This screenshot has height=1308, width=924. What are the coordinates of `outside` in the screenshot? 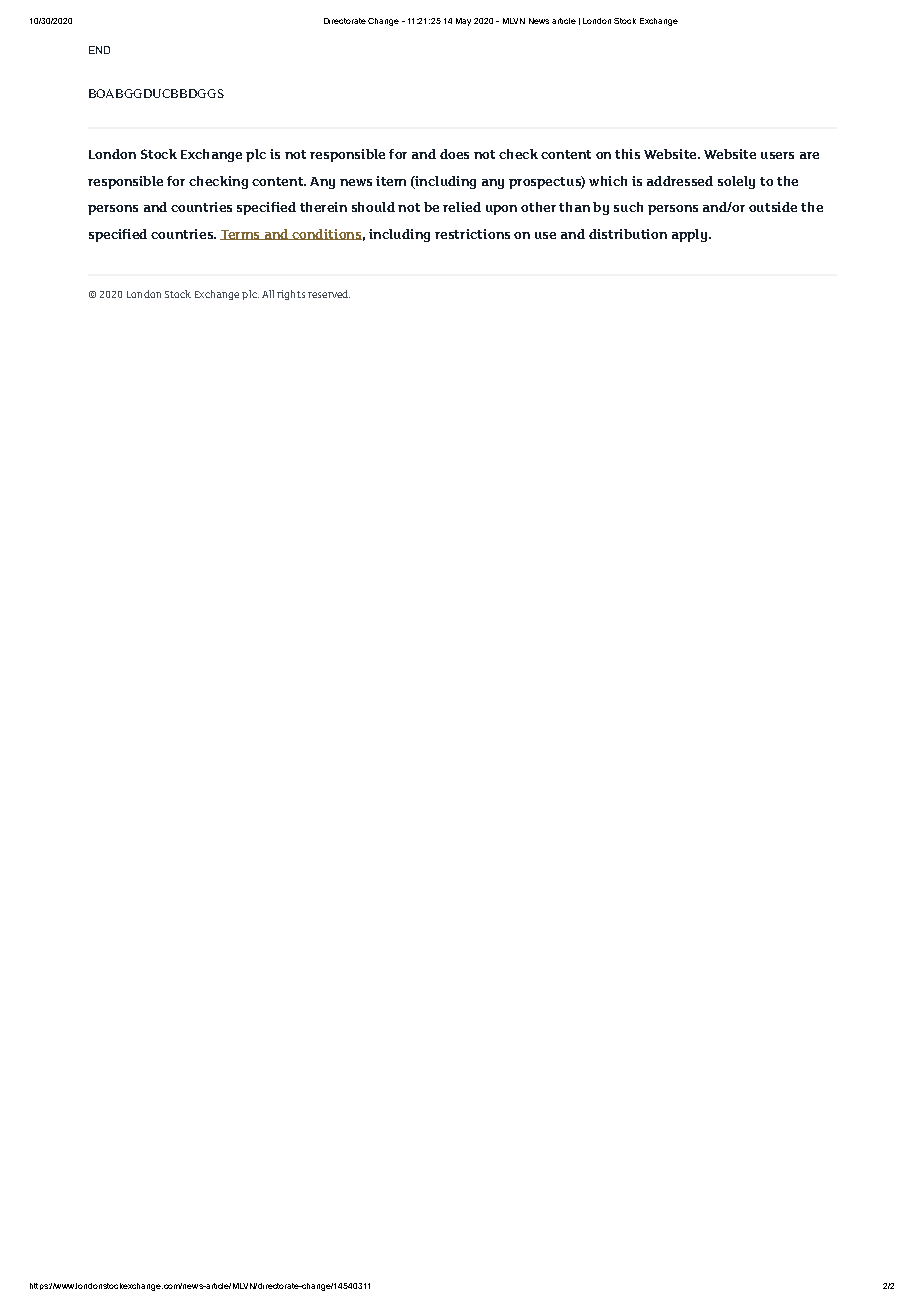 It's located at (773, 207).
